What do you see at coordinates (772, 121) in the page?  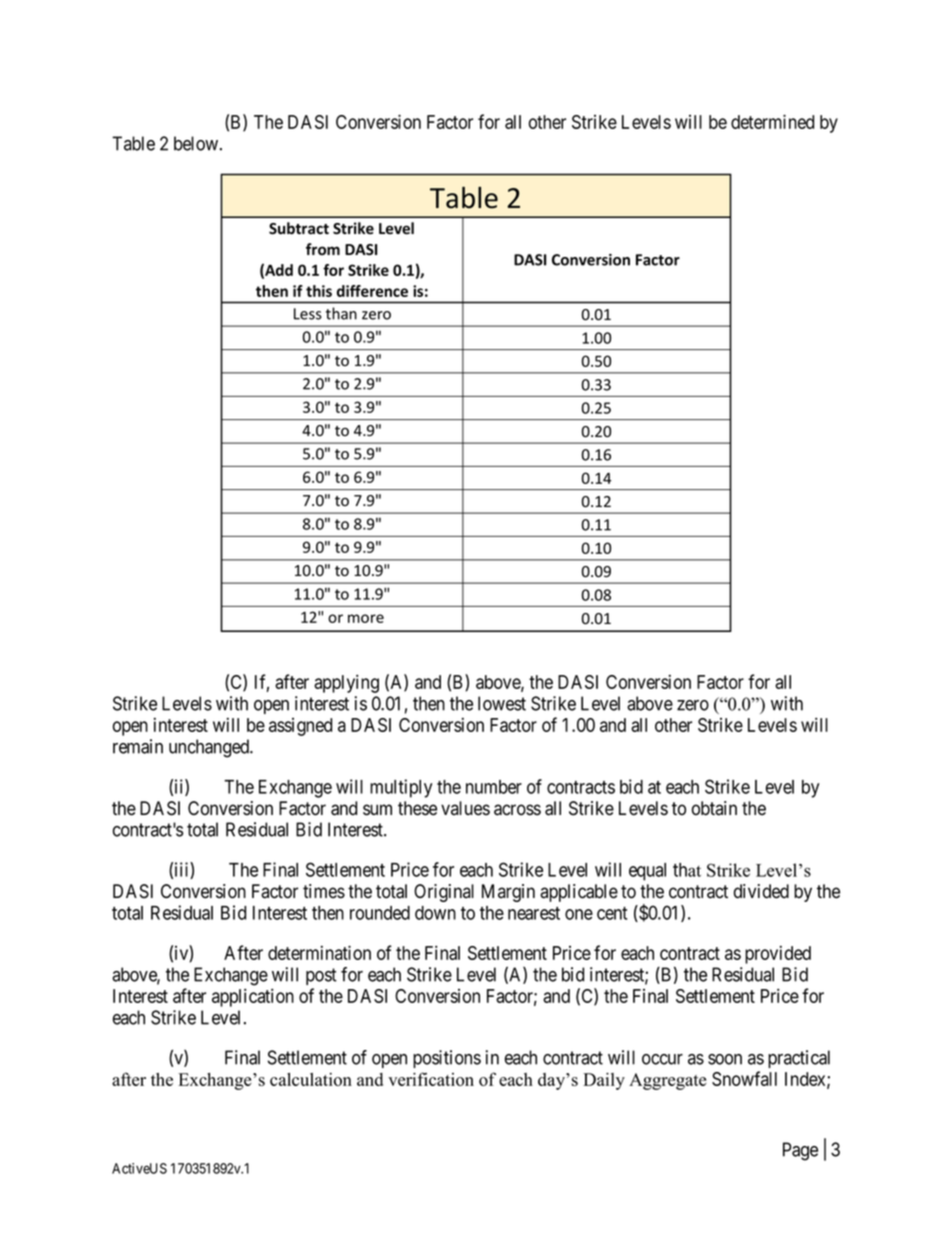 I see `determined` at bounding box center [772, 121].
